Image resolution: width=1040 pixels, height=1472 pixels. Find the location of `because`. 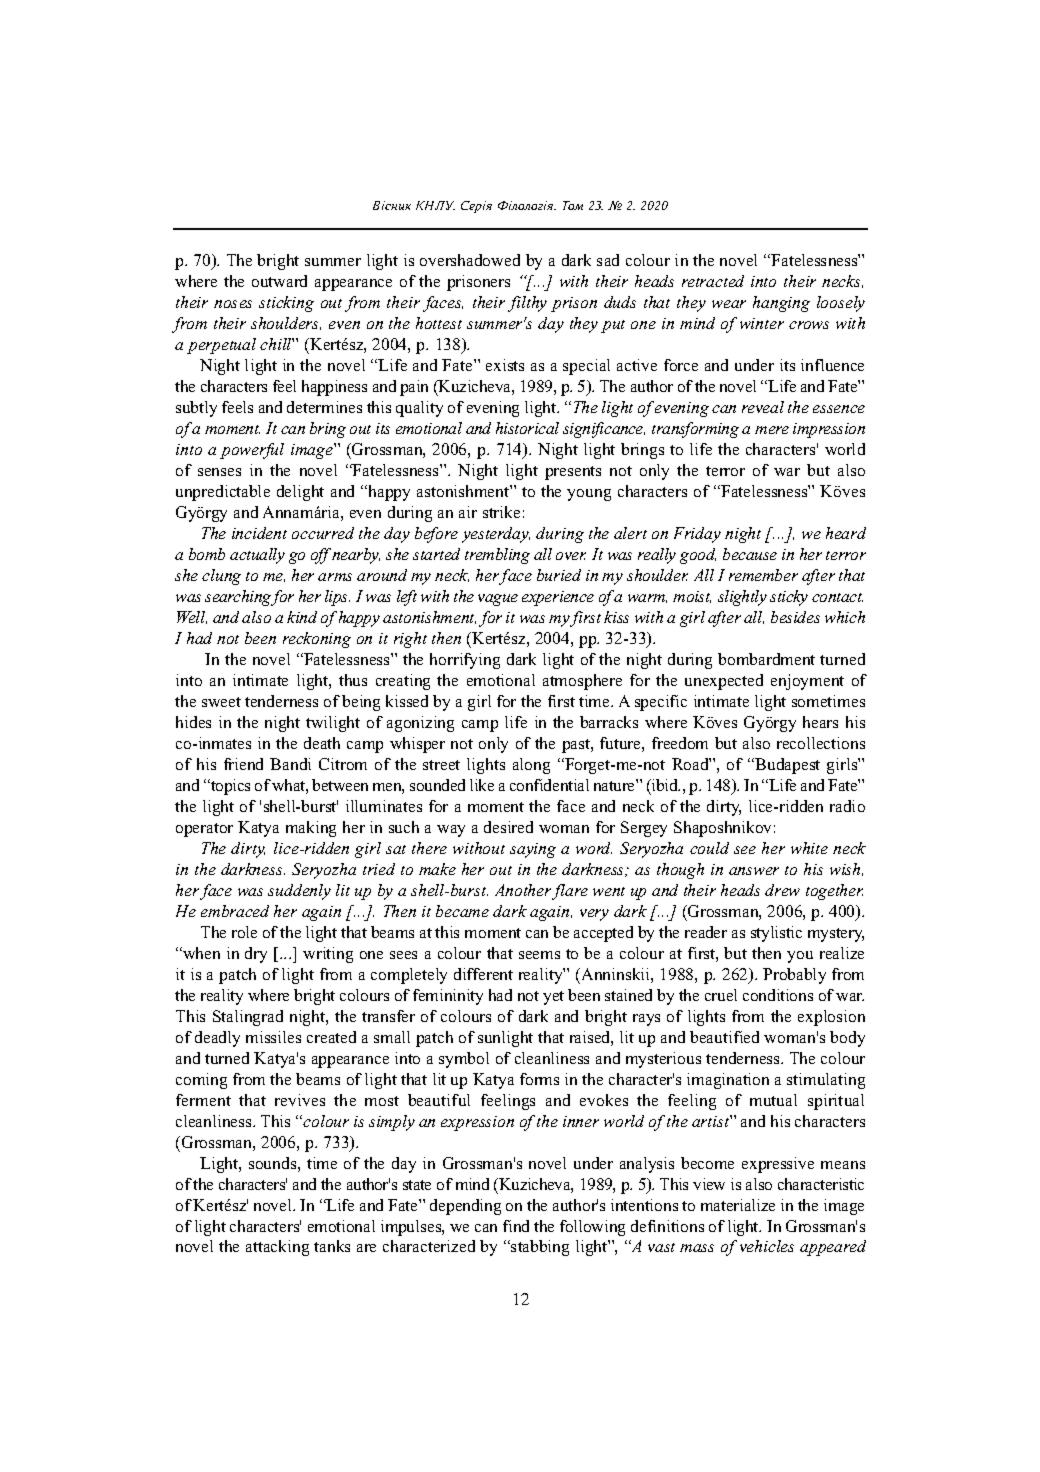

because is located at coordinates (750, 554).
